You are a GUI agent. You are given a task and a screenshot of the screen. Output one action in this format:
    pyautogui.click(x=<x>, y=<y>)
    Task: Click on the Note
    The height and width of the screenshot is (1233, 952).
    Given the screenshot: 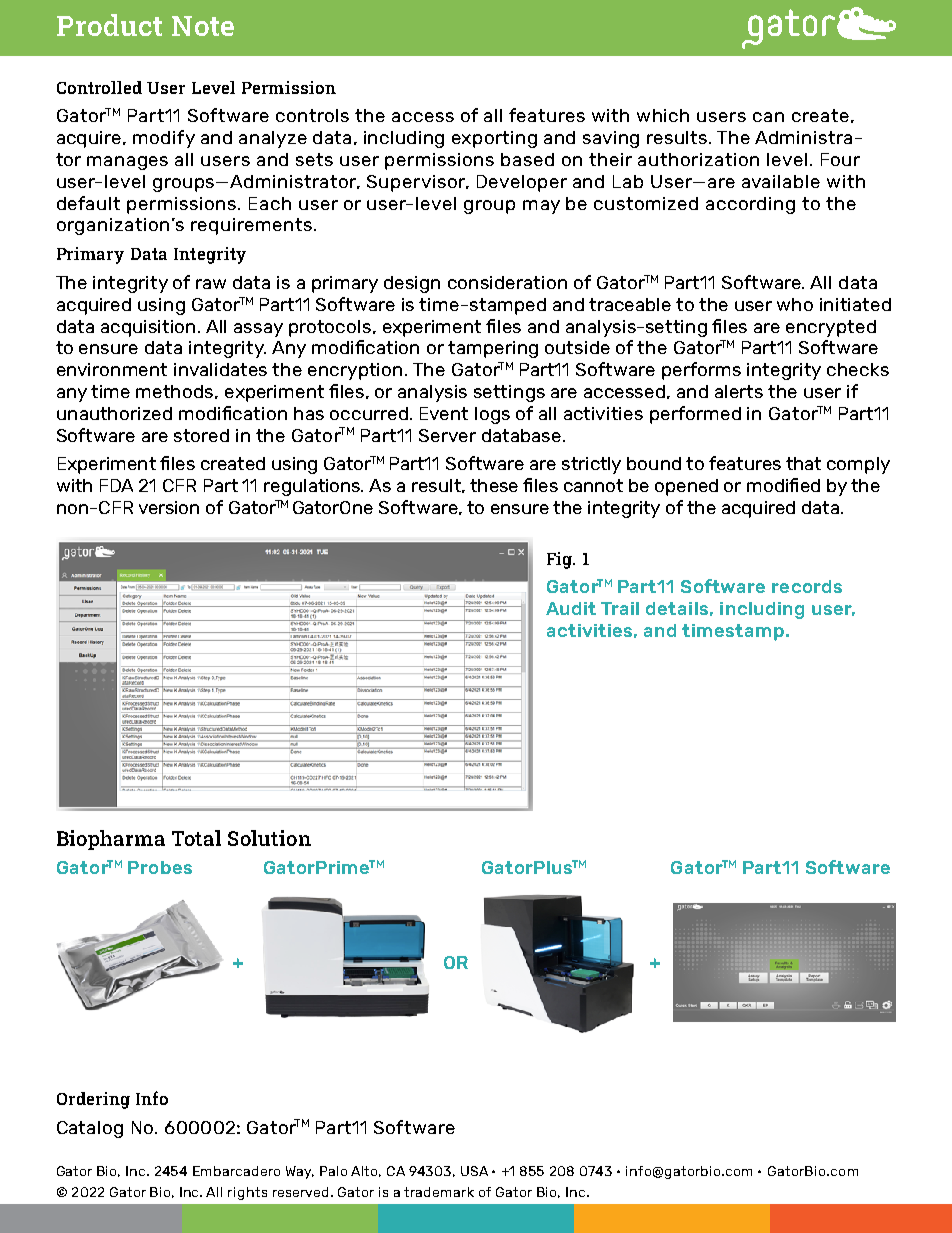 What is the action you would take?
    pyautogui.click(x=203, y=26)
